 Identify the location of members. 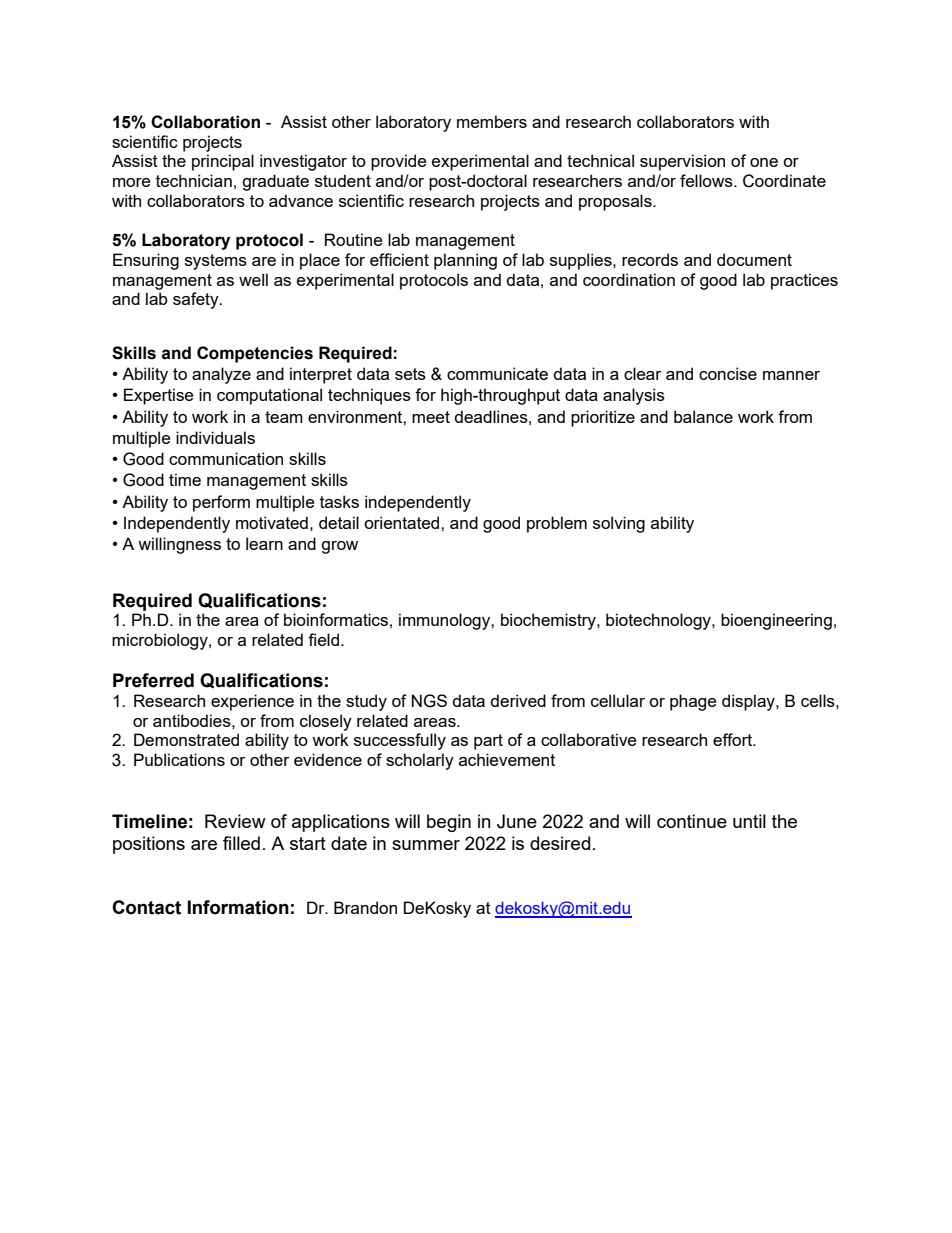
(492, 121).
